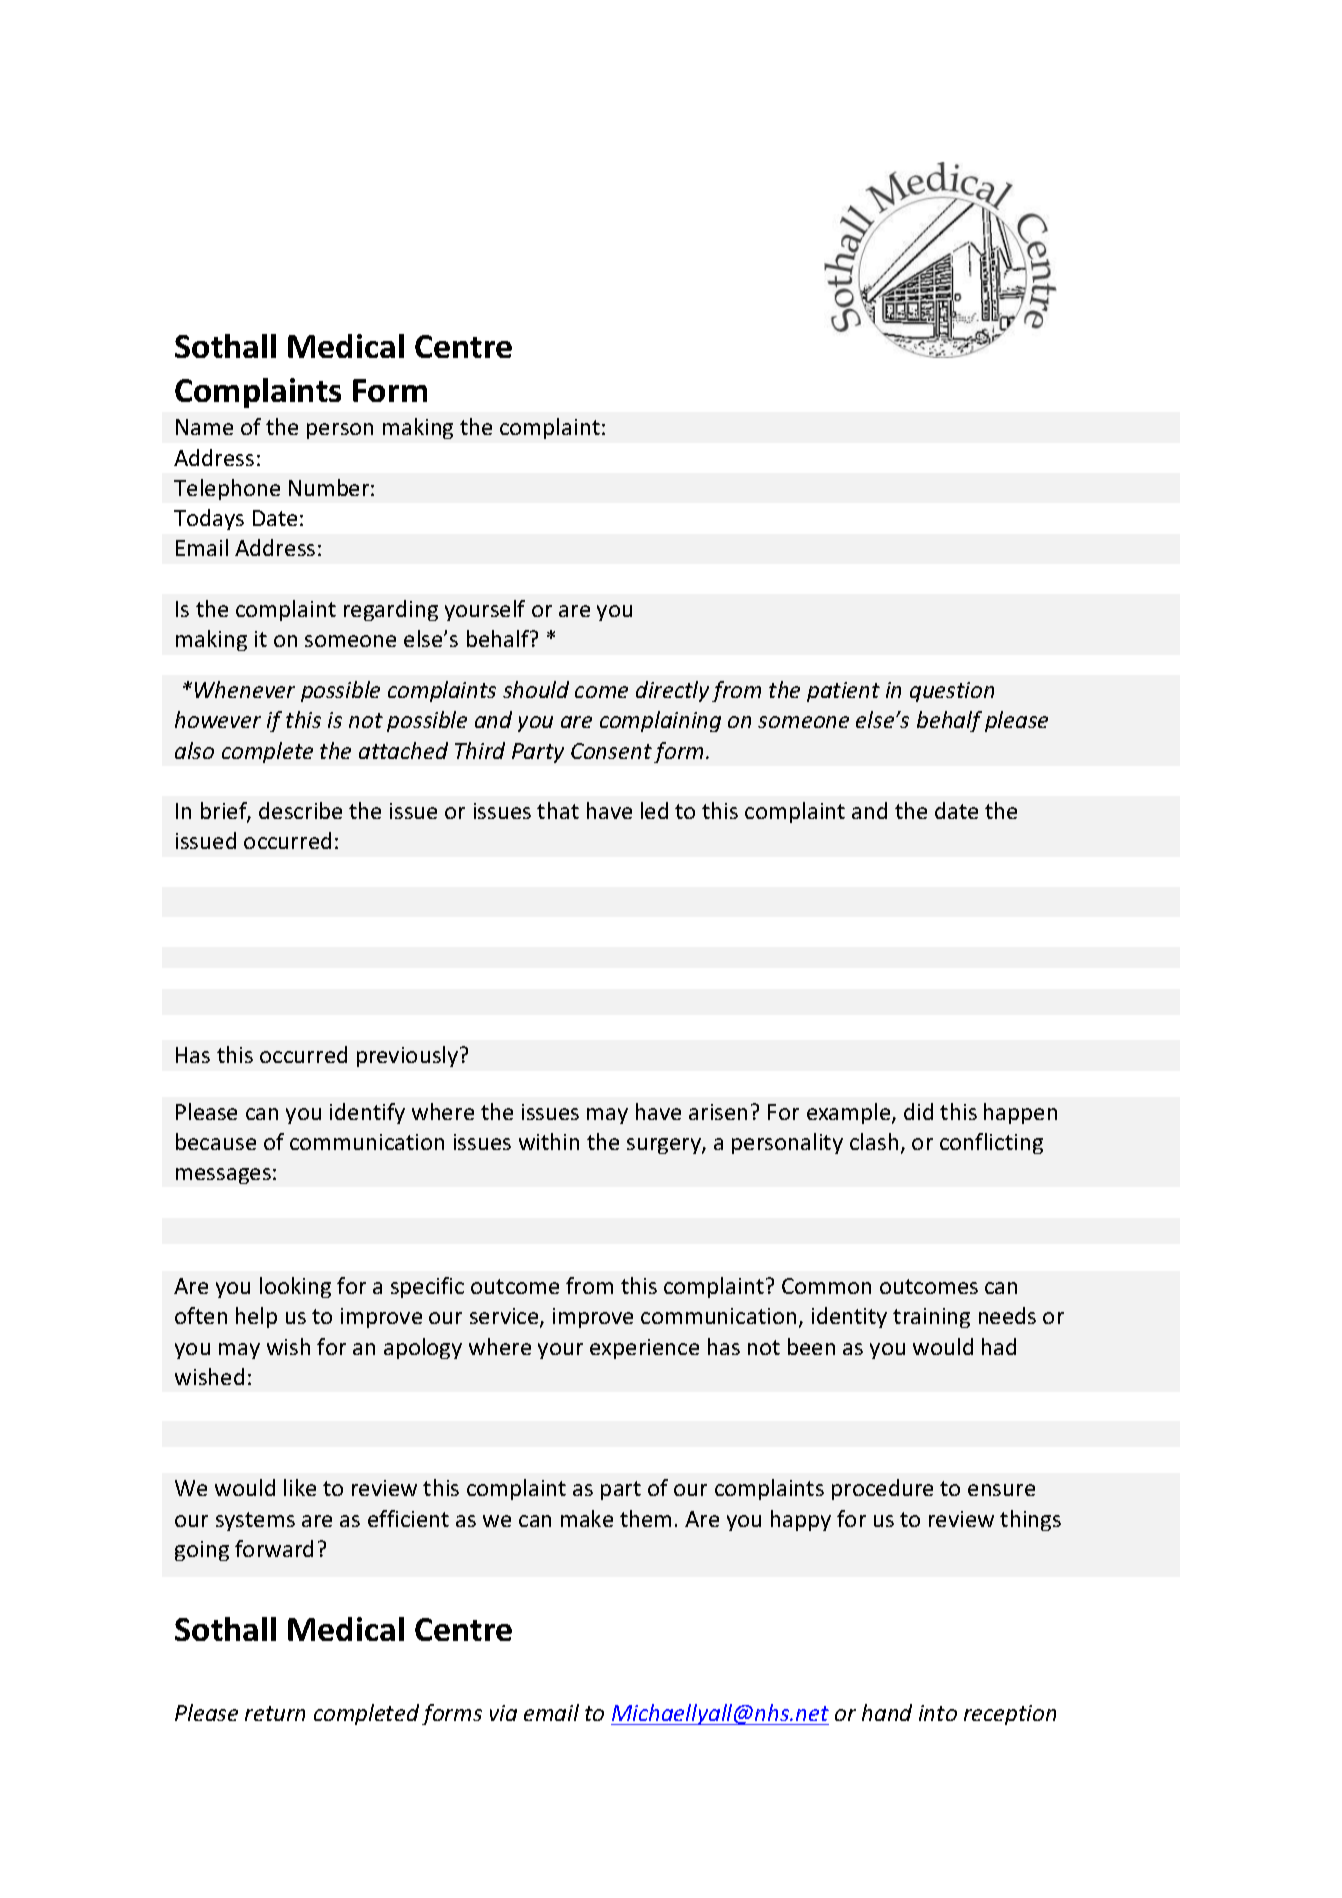  Describe the element at coordinates (503, 1713) in the page. I see `via` at that location.
